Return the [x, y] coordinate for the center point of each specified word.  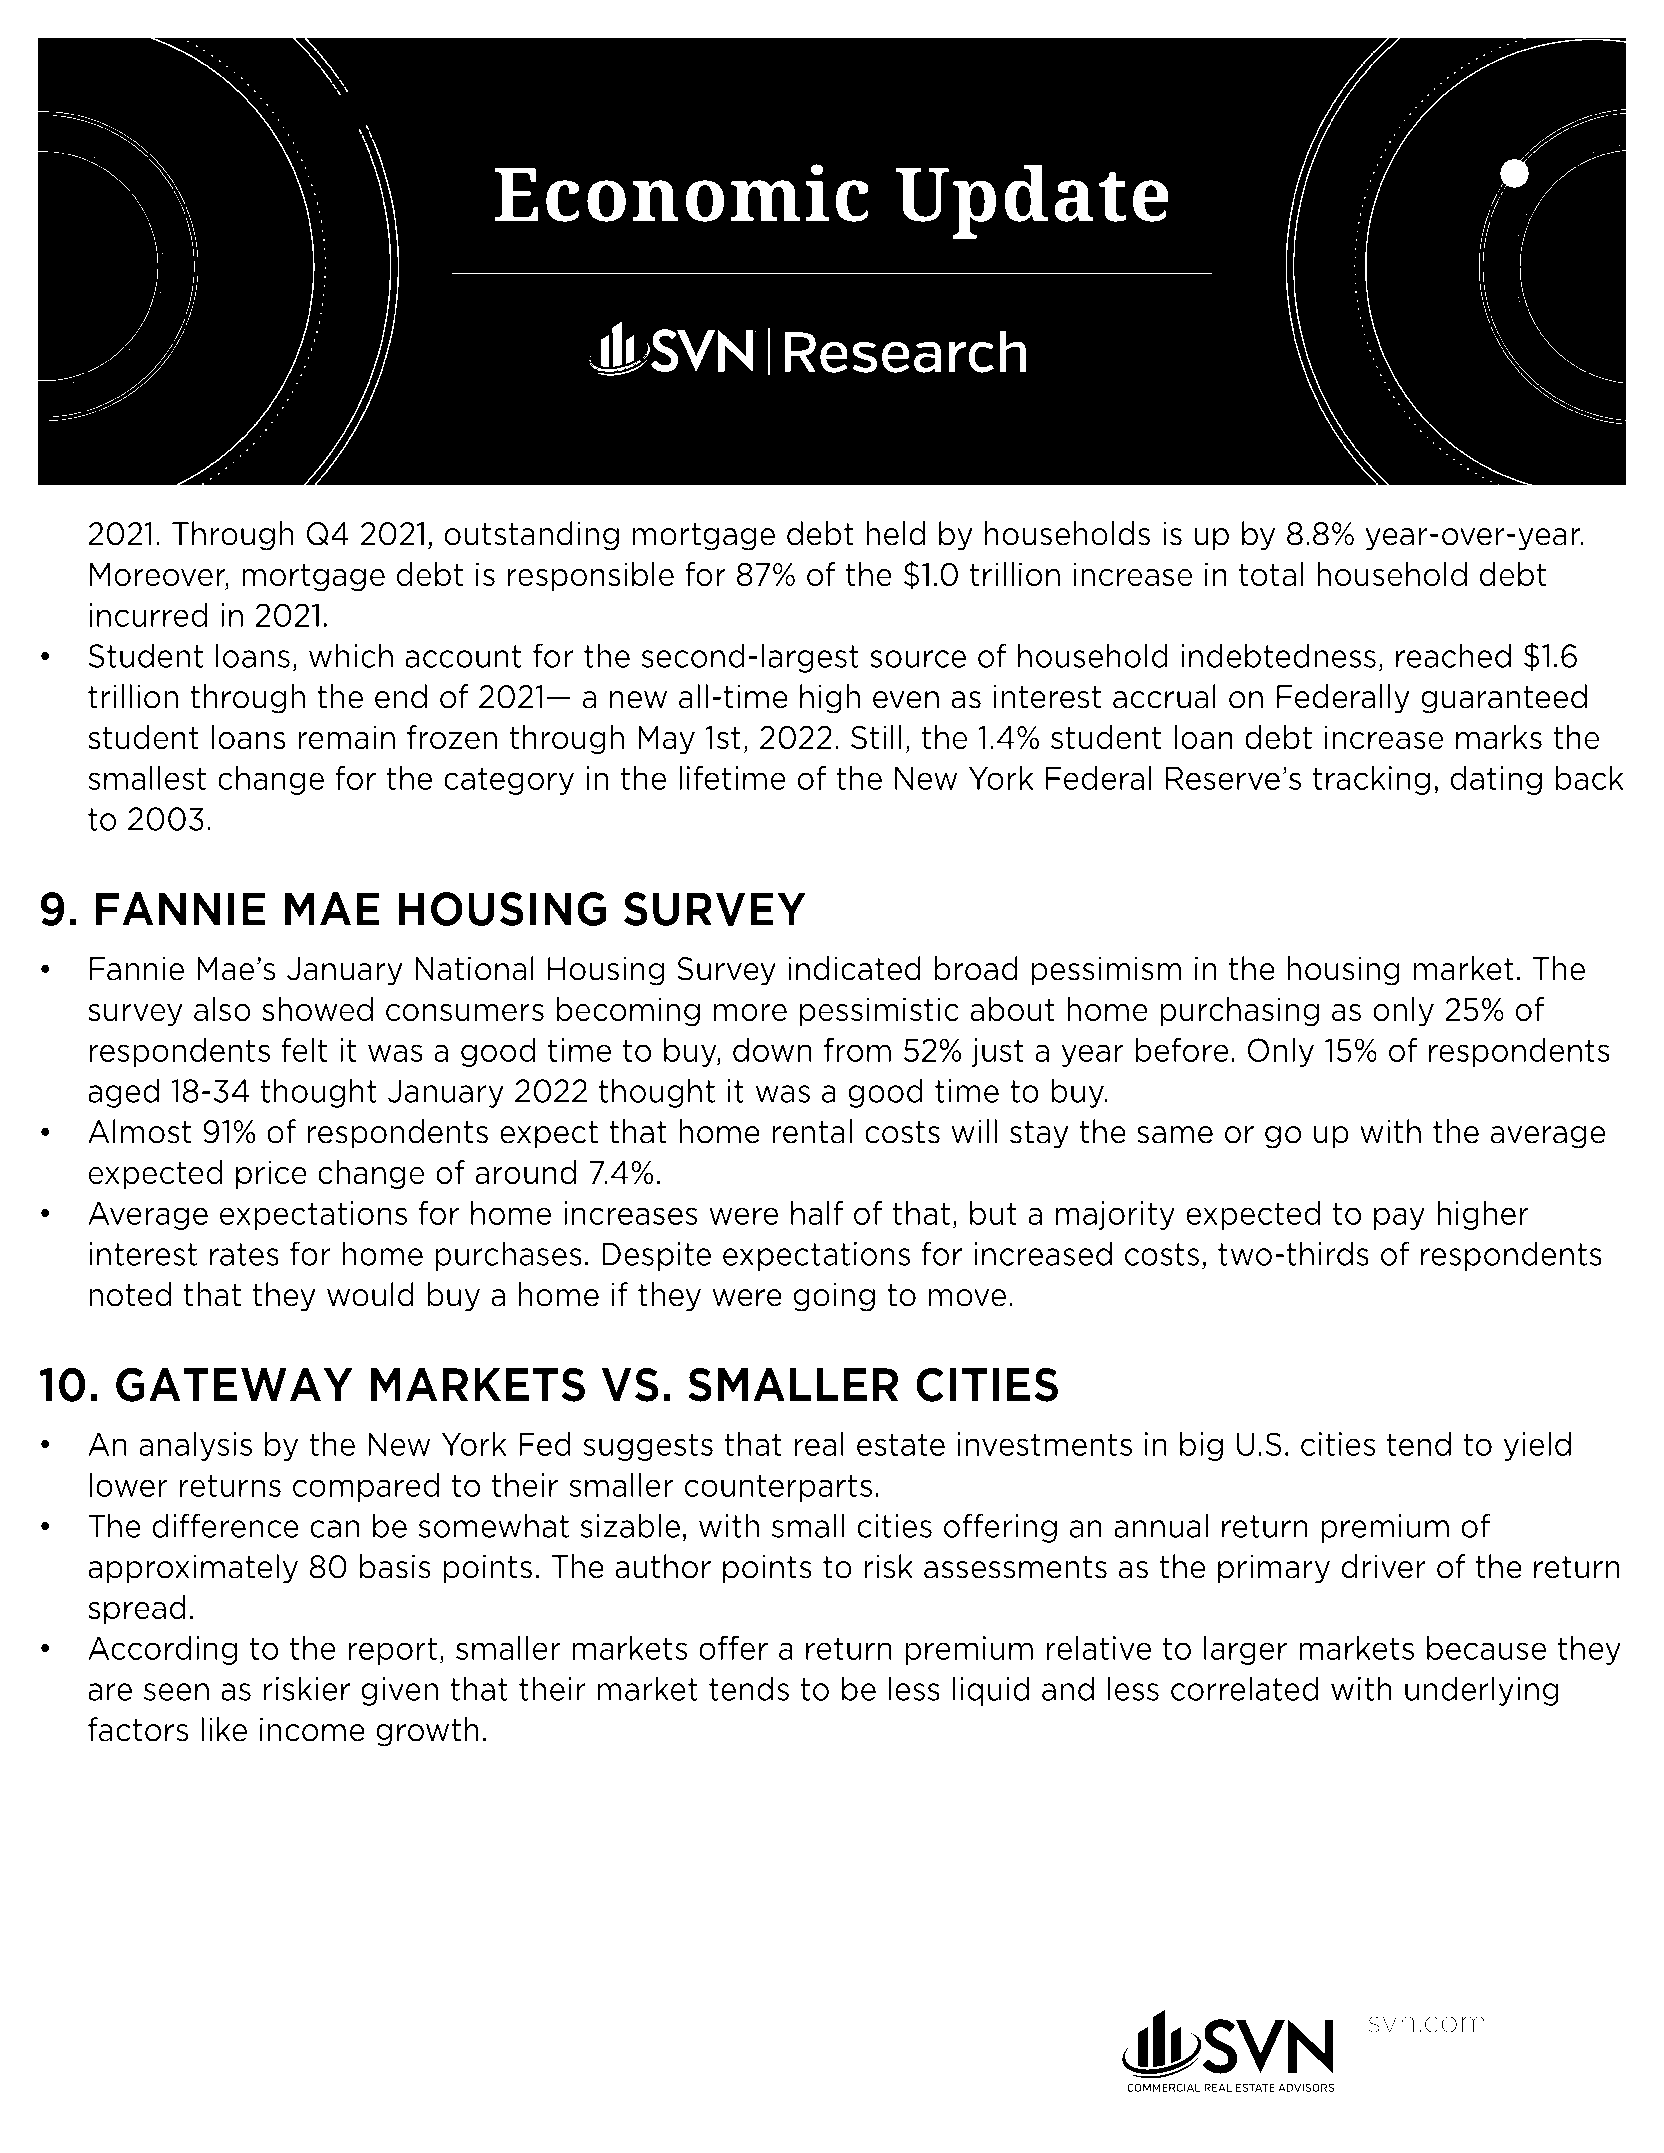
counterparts [778, 1488]
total [1271, 574]
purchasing [1239, 1012]
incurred [148, 614]
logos [863, 2030]
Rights [346, 2030]
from [857, 1049]
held [896, 533]
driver [1383, 1566]
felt [305, 1049]
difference [225, 1525]
